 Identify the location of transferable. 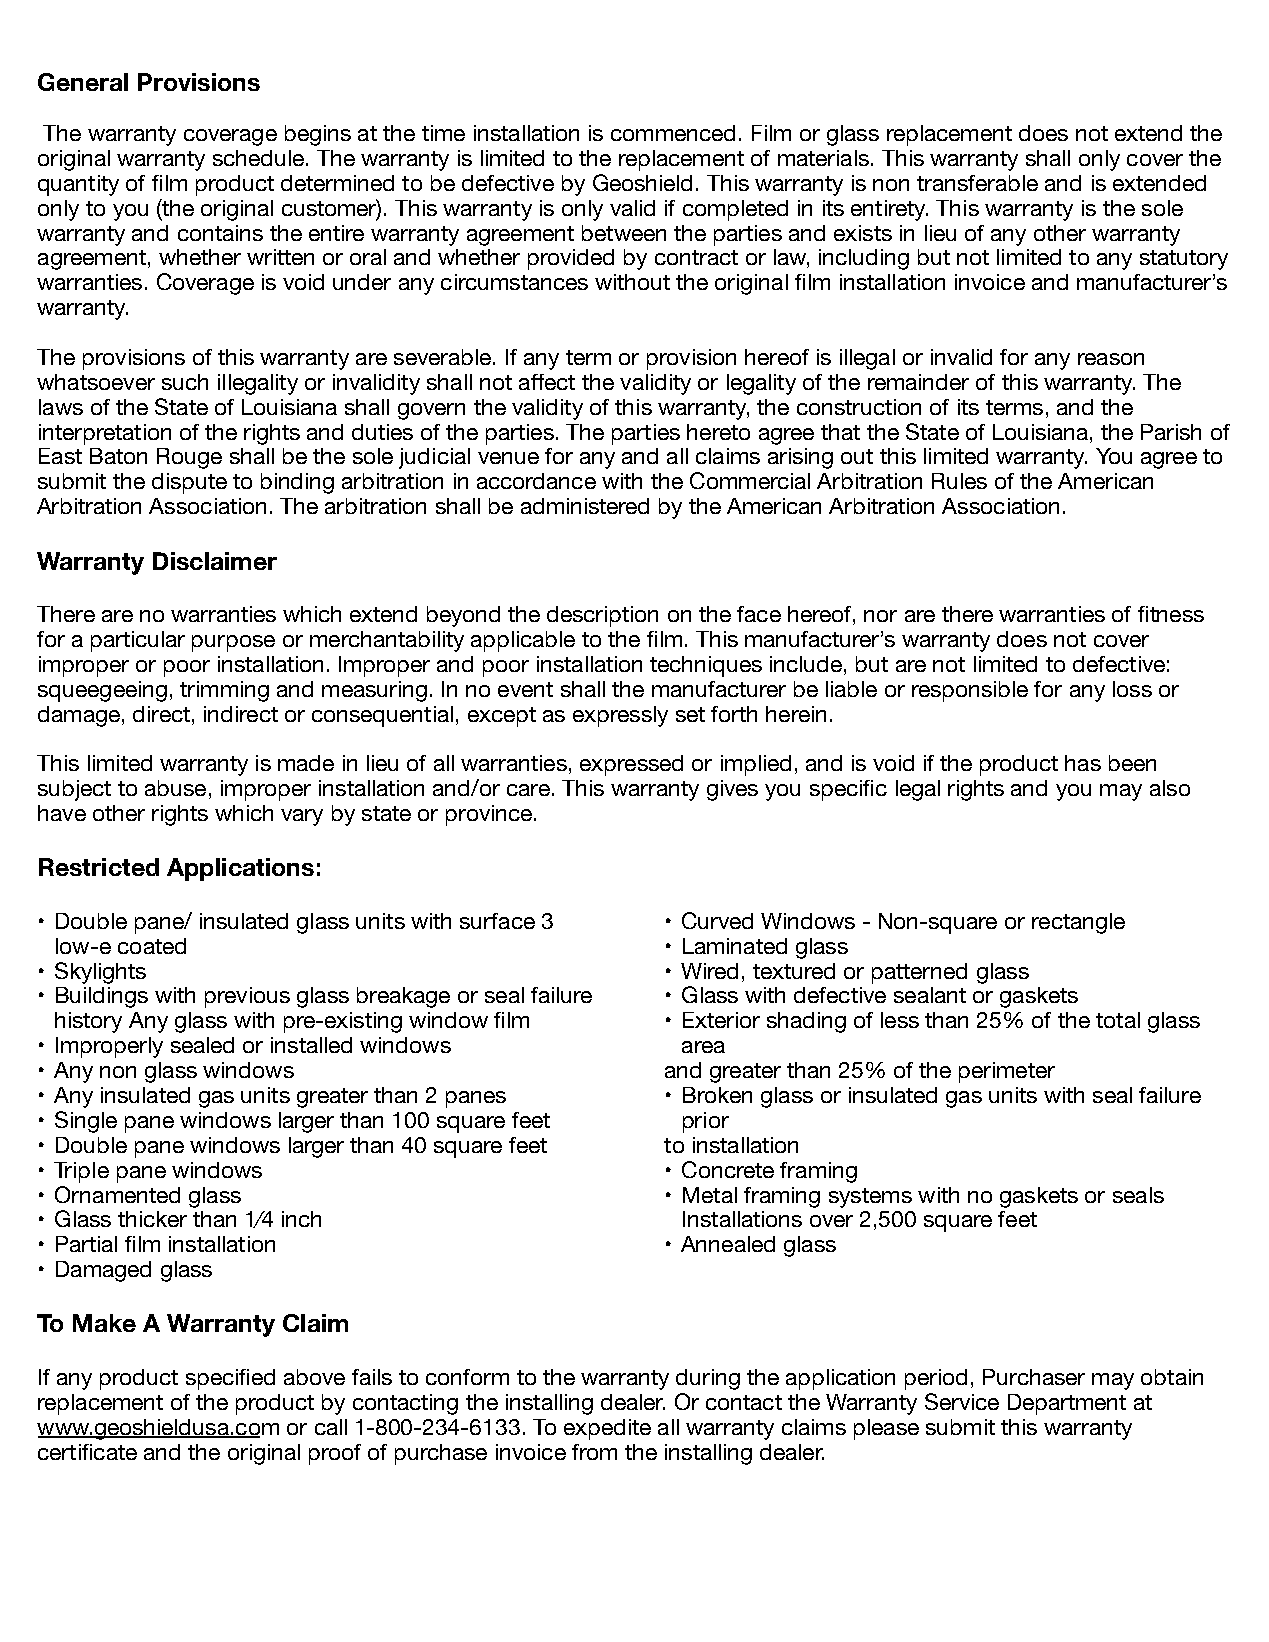
(977, 183).
